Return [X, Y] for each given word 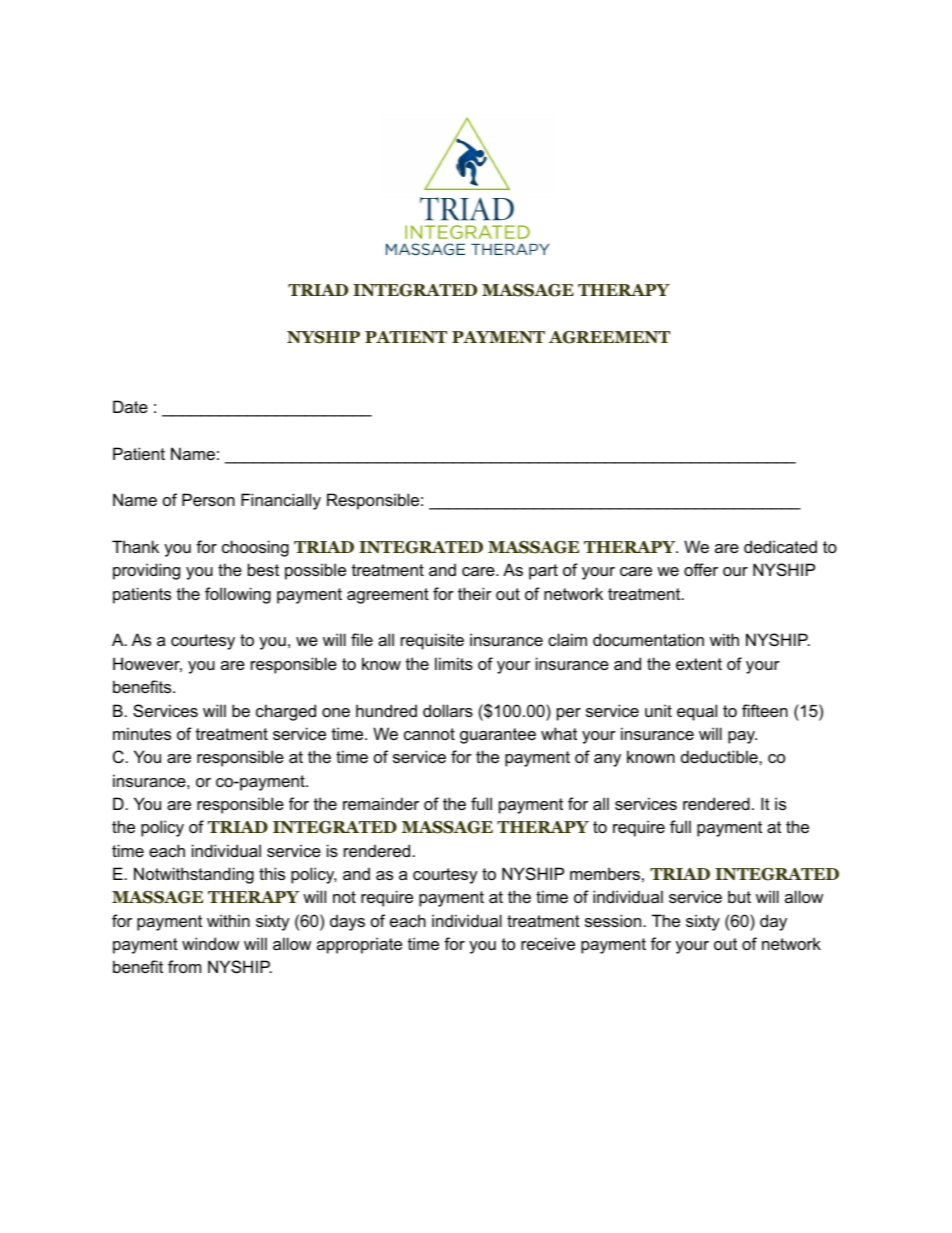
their [475, 593]
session [613, 920]
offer [701, 569]
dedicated [780, 546]
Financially [281, 501]
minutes [142, 733]
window [210, 943]
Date [130, 406]
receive [548, 943]
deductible [720, 756]
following [238, 595]
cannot [429, 734]
